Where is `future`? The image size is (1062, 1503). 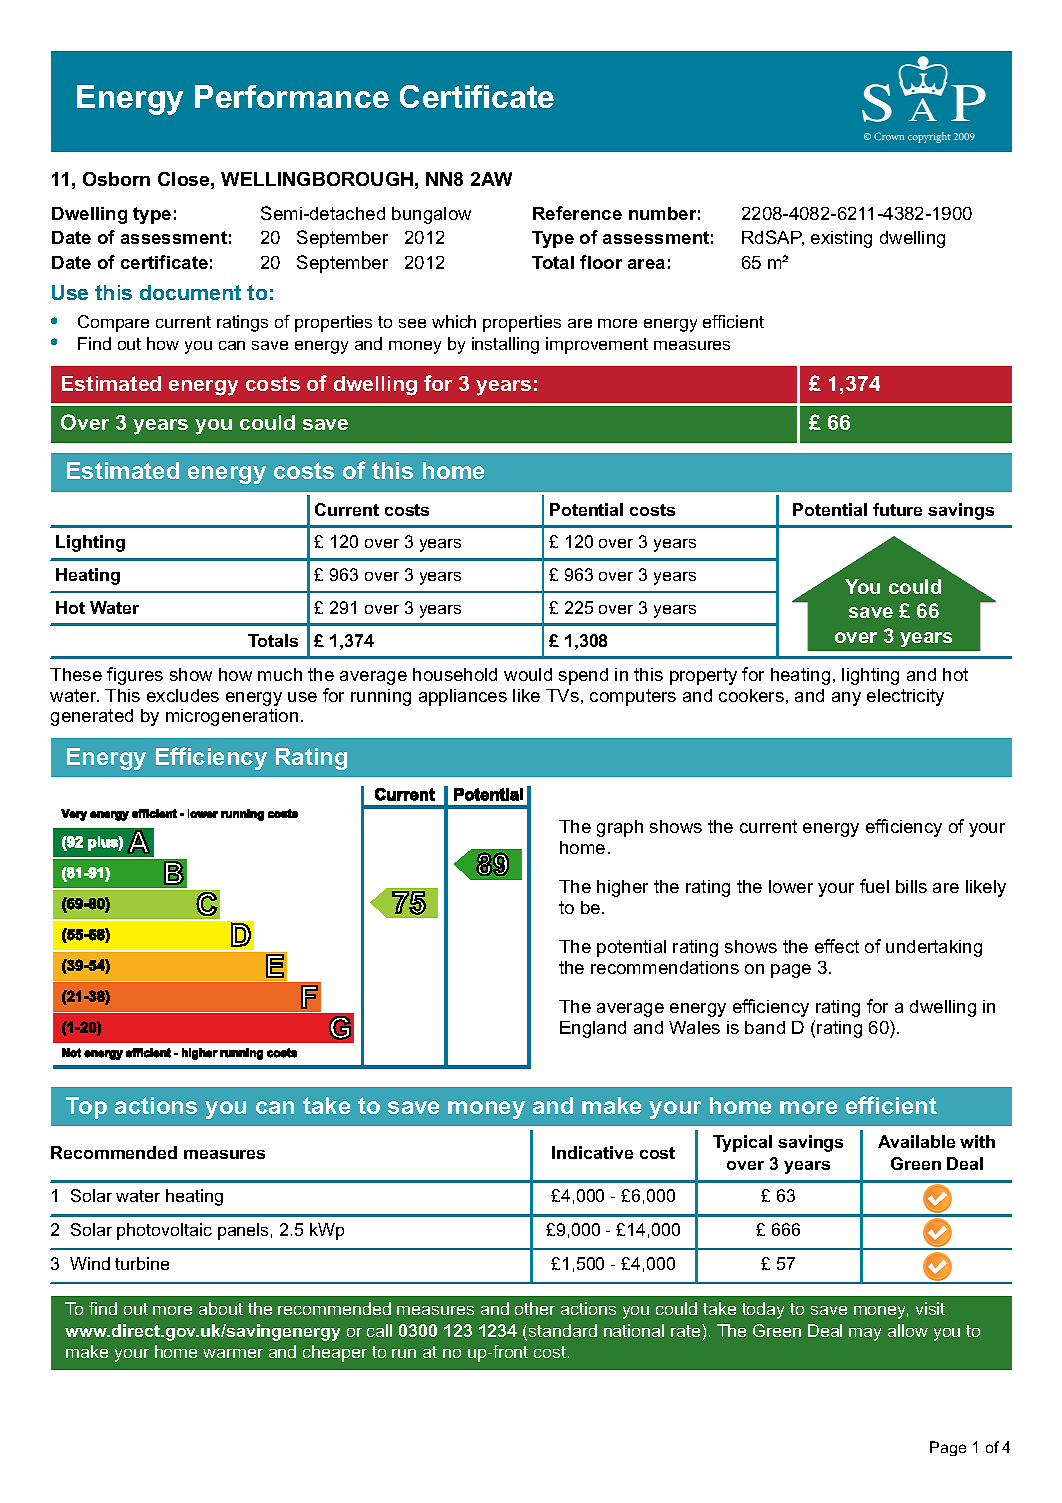 future is located at coordinates (897, 509).
